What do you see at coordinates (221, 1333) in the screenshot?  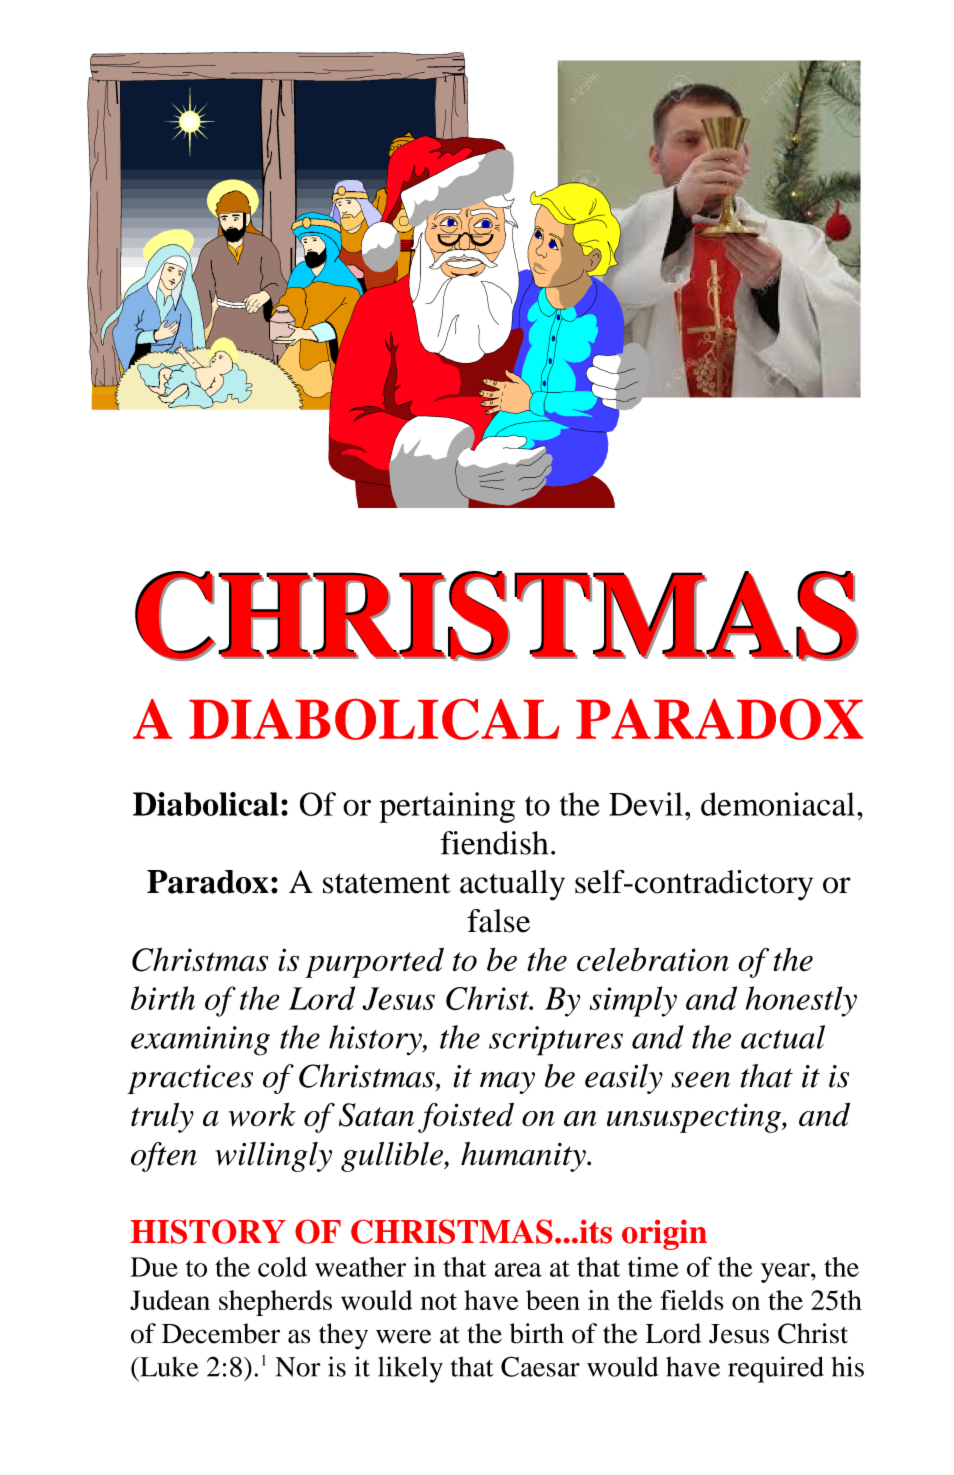 I see `December` at bounding box center [221, 1333].
